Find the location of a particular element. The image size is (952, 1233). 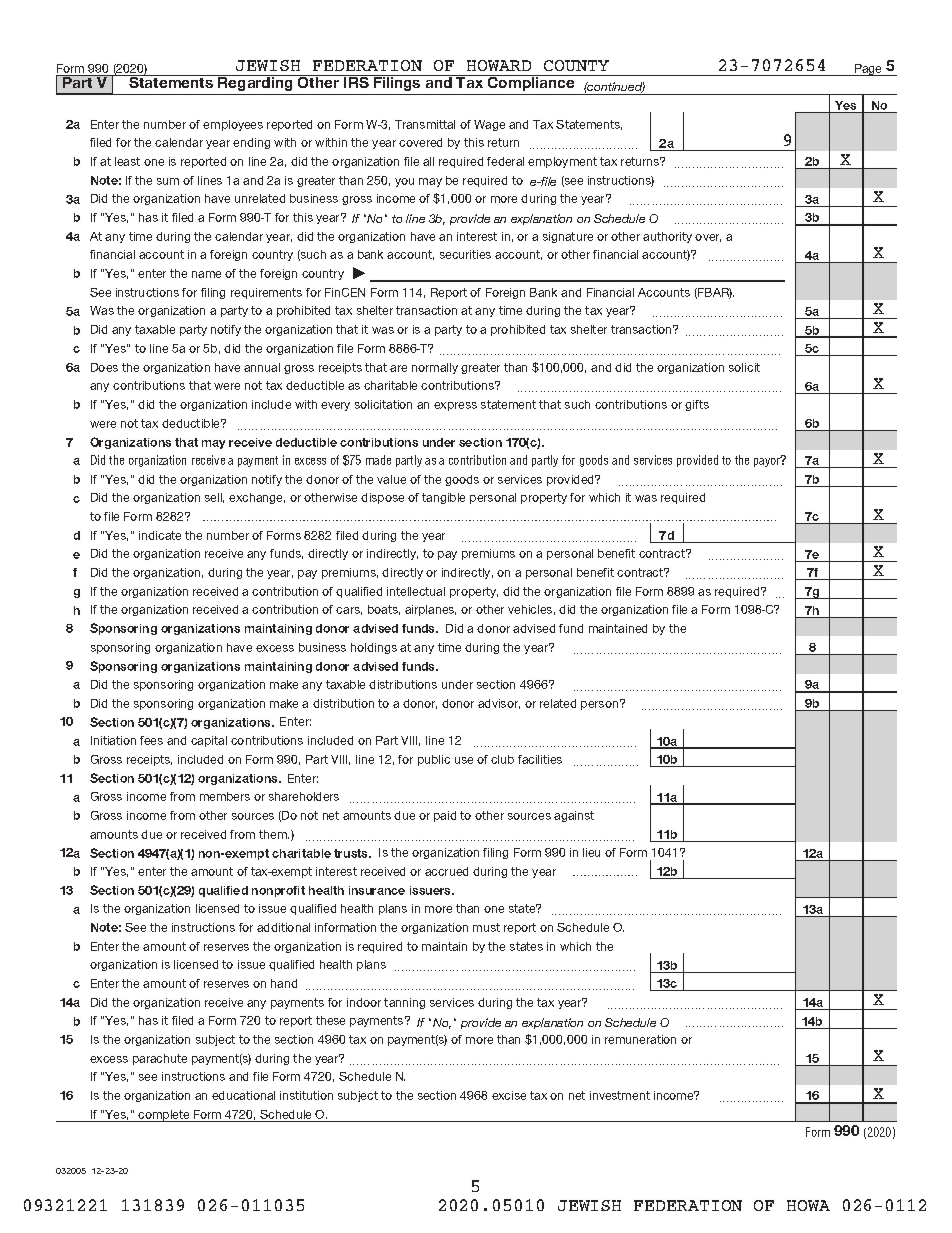

Wage is located at coordinates (489, 125).
